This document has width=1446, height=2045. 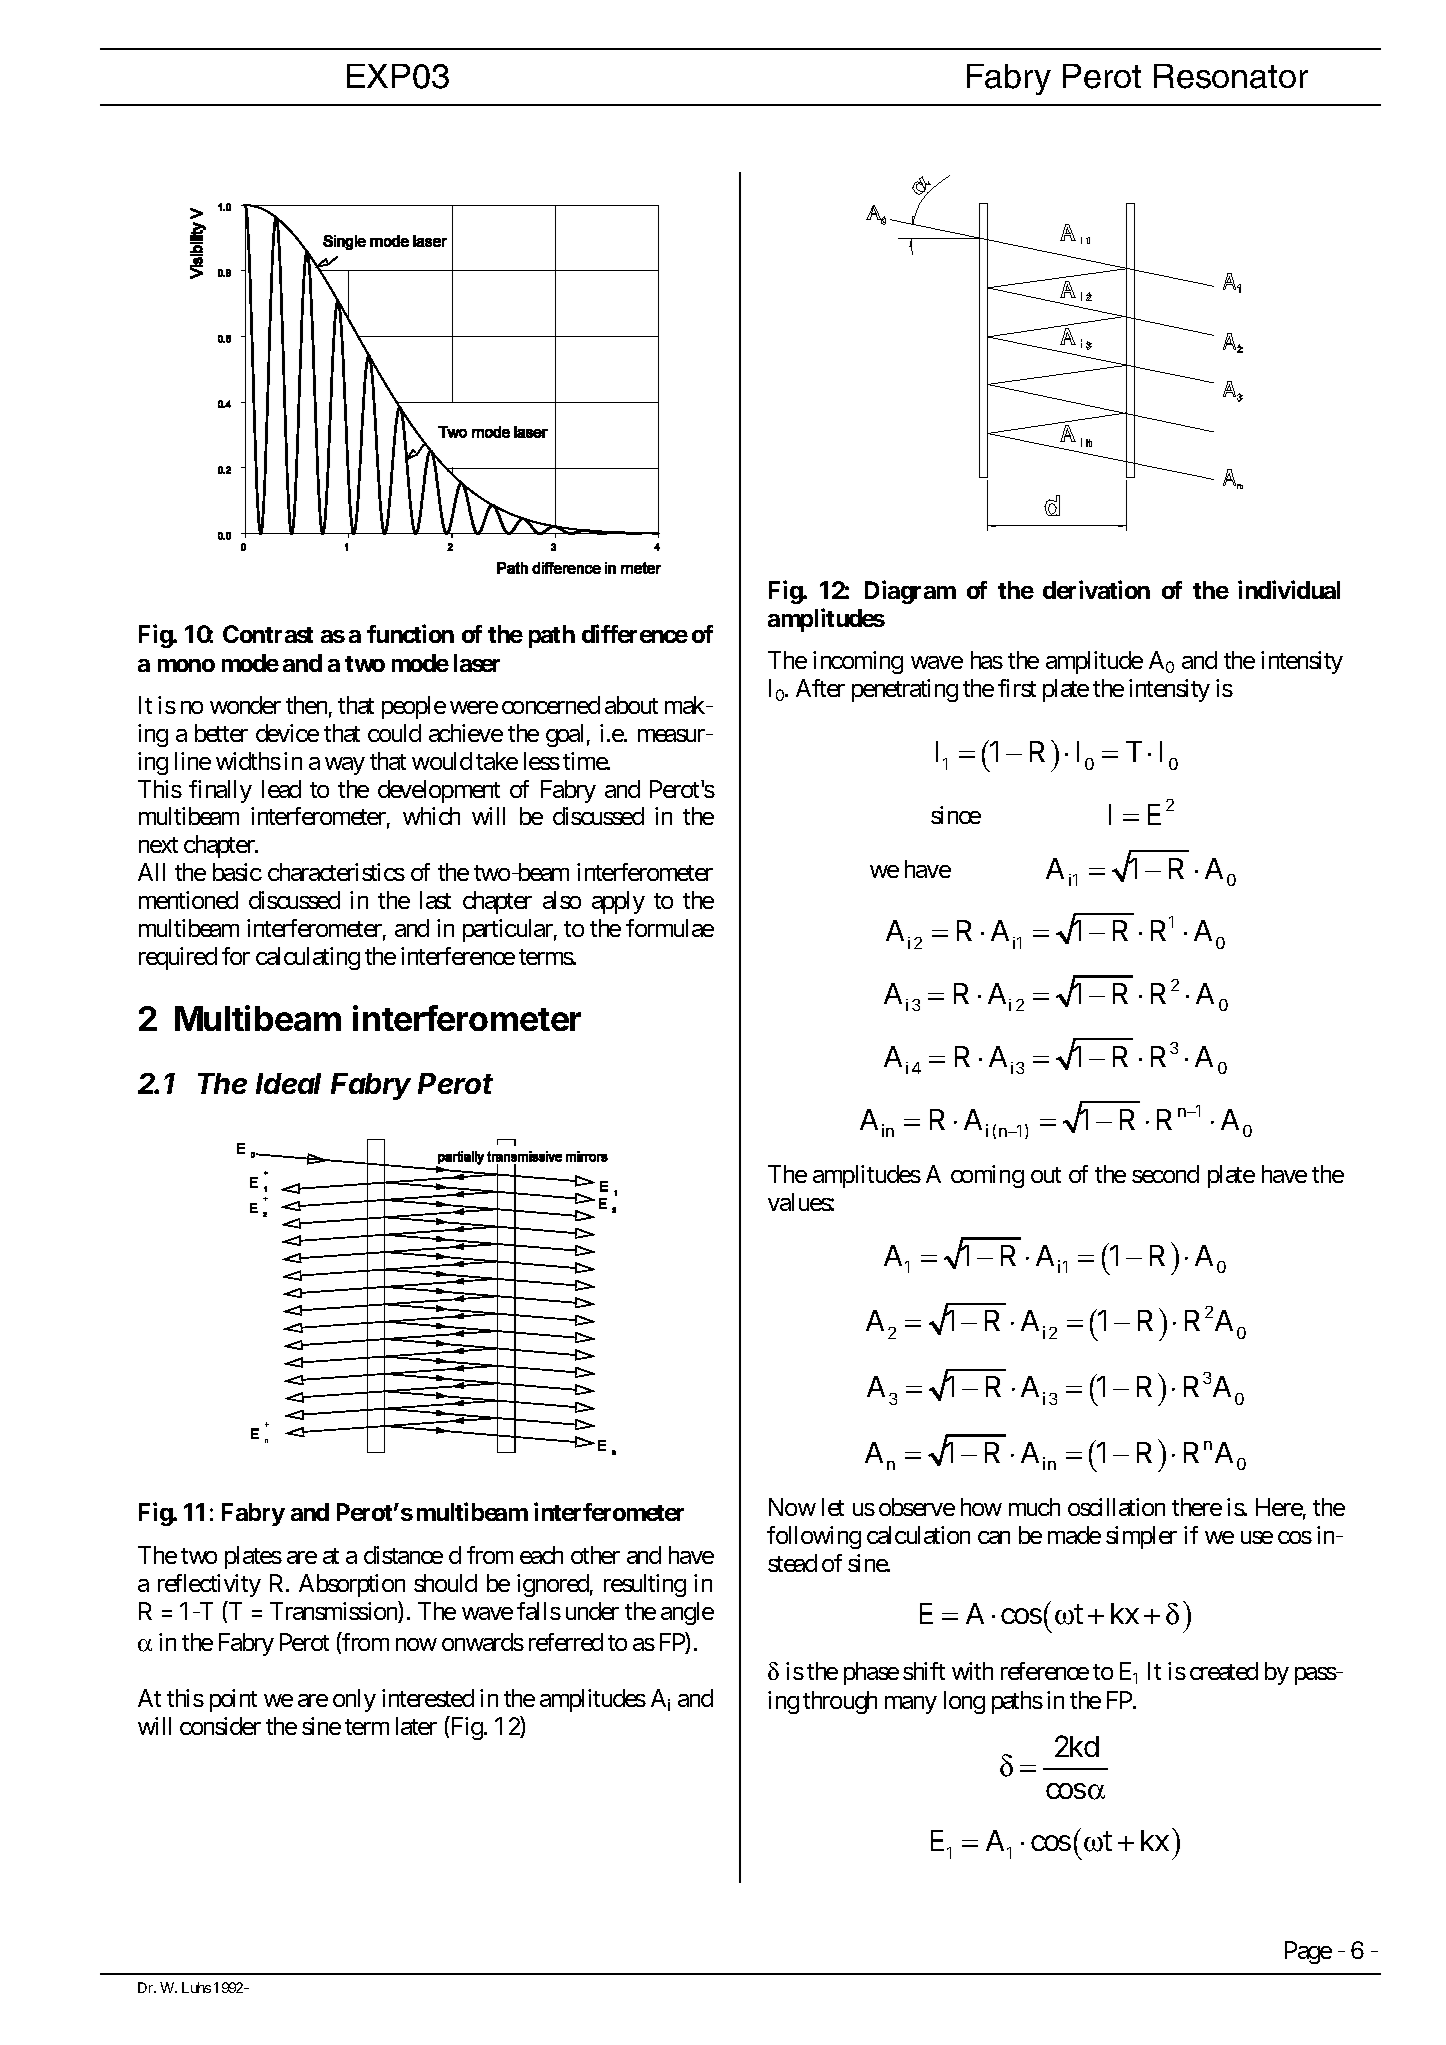 I want to click on apply, so click(x=618, y=902).
